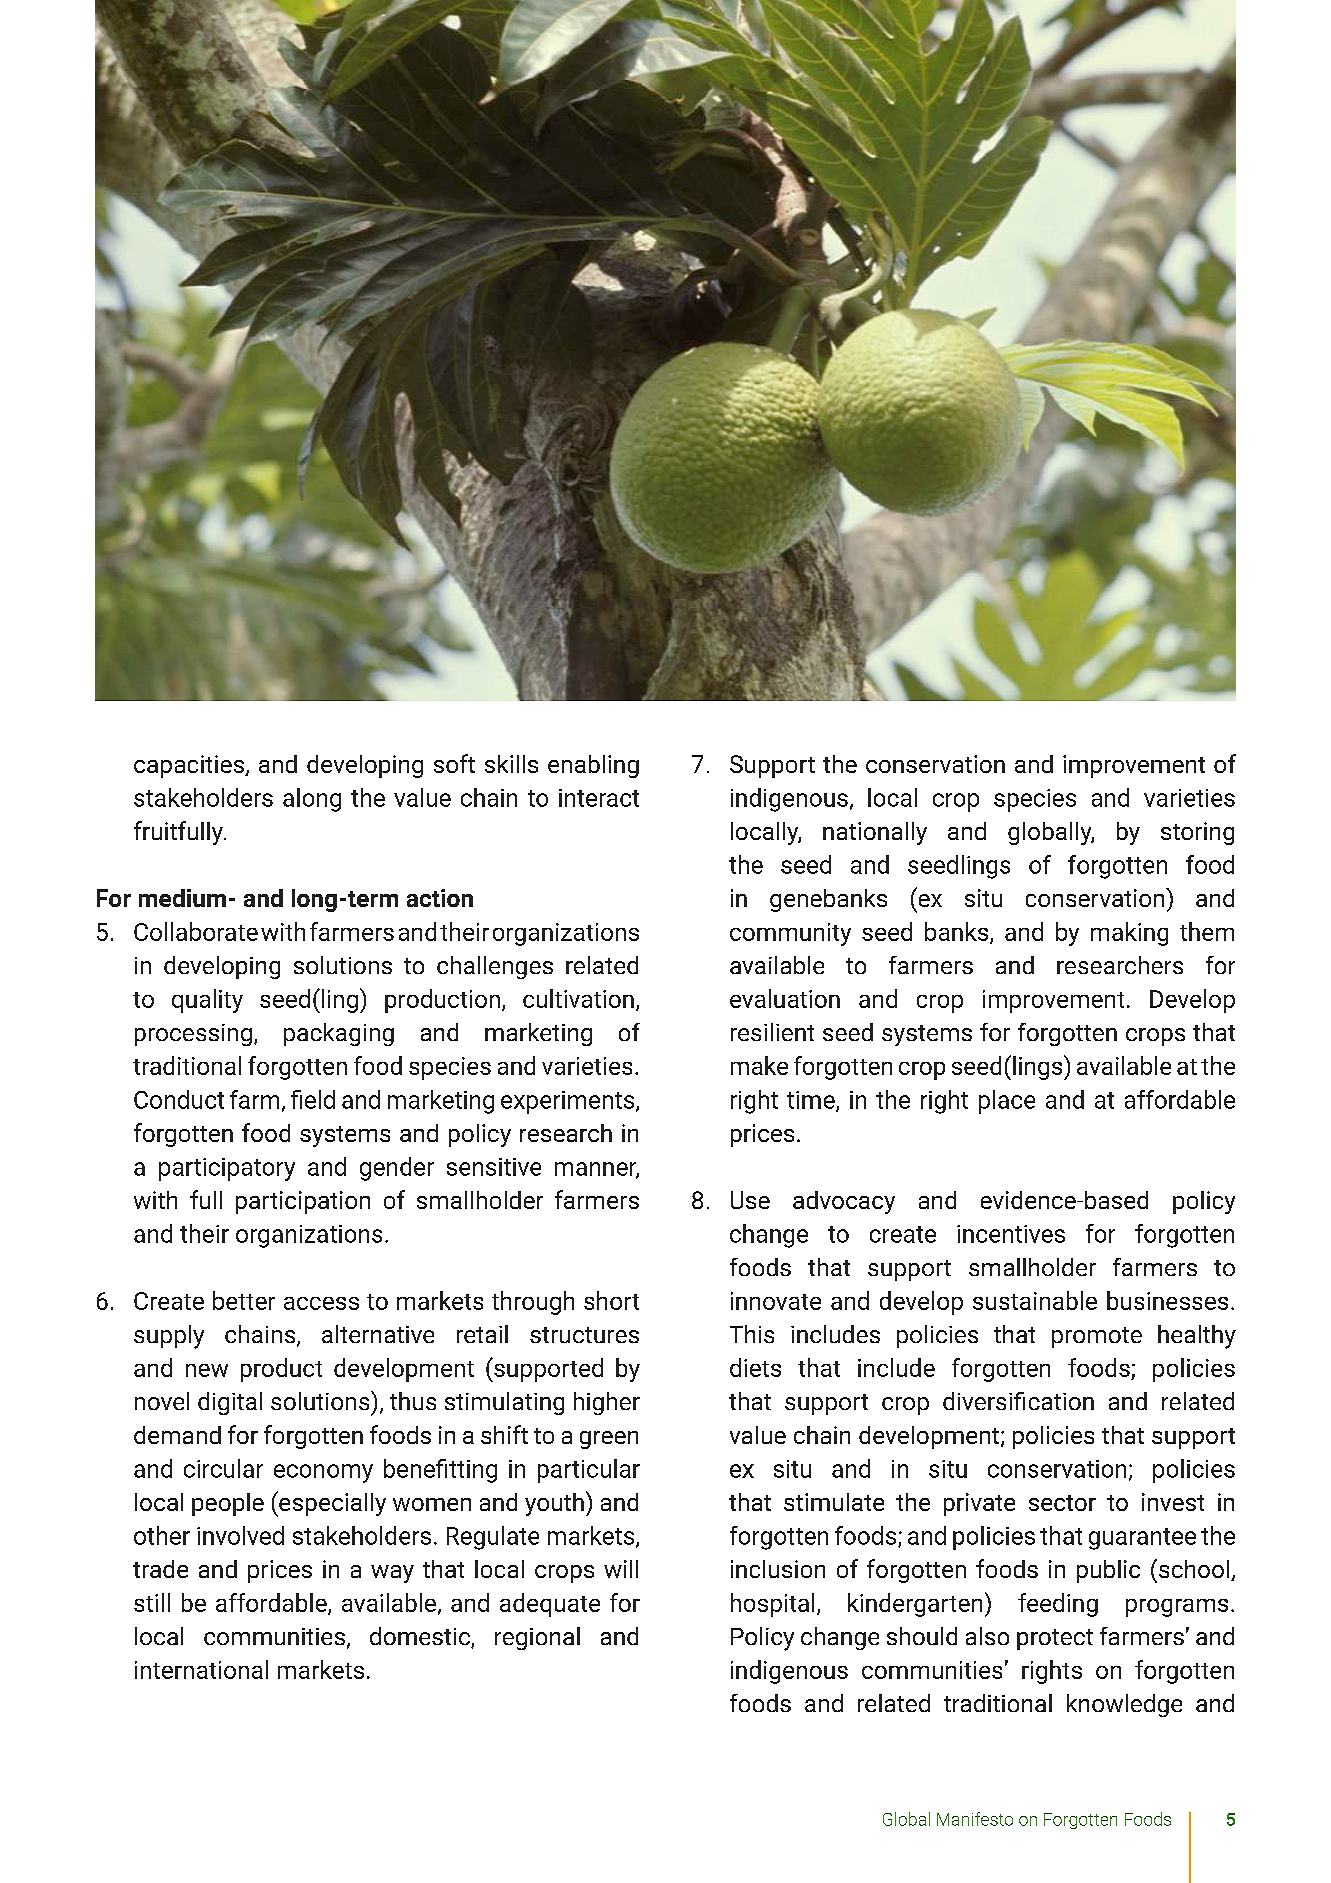 Image resolution: width=1331 pixels, height=1883 pixels. What do you see at coordinates (609, 1440) in the screenshot?
I see `green` at bounding box center [609, 1440].
